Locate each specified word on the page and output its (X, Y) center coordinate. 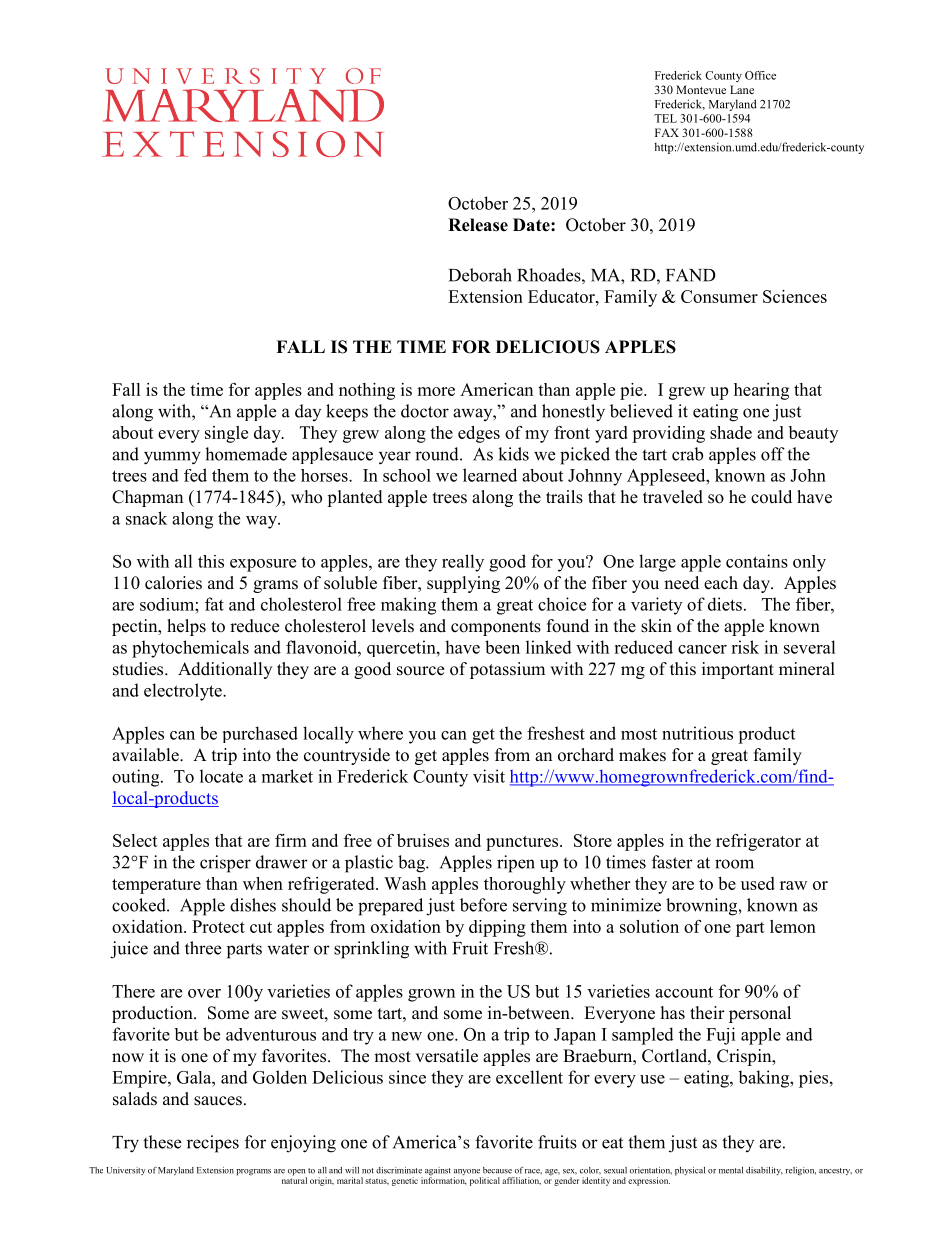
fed (195, 475)
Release (478, 225)
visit (489, 776)
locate (221, 776)
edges (479, 434)
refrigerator (758, 842)
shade (731, 432)
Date (532, 225)
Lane (742, 89)
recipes (213, 1144)
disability (764, 1171)
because (497, 1170)
